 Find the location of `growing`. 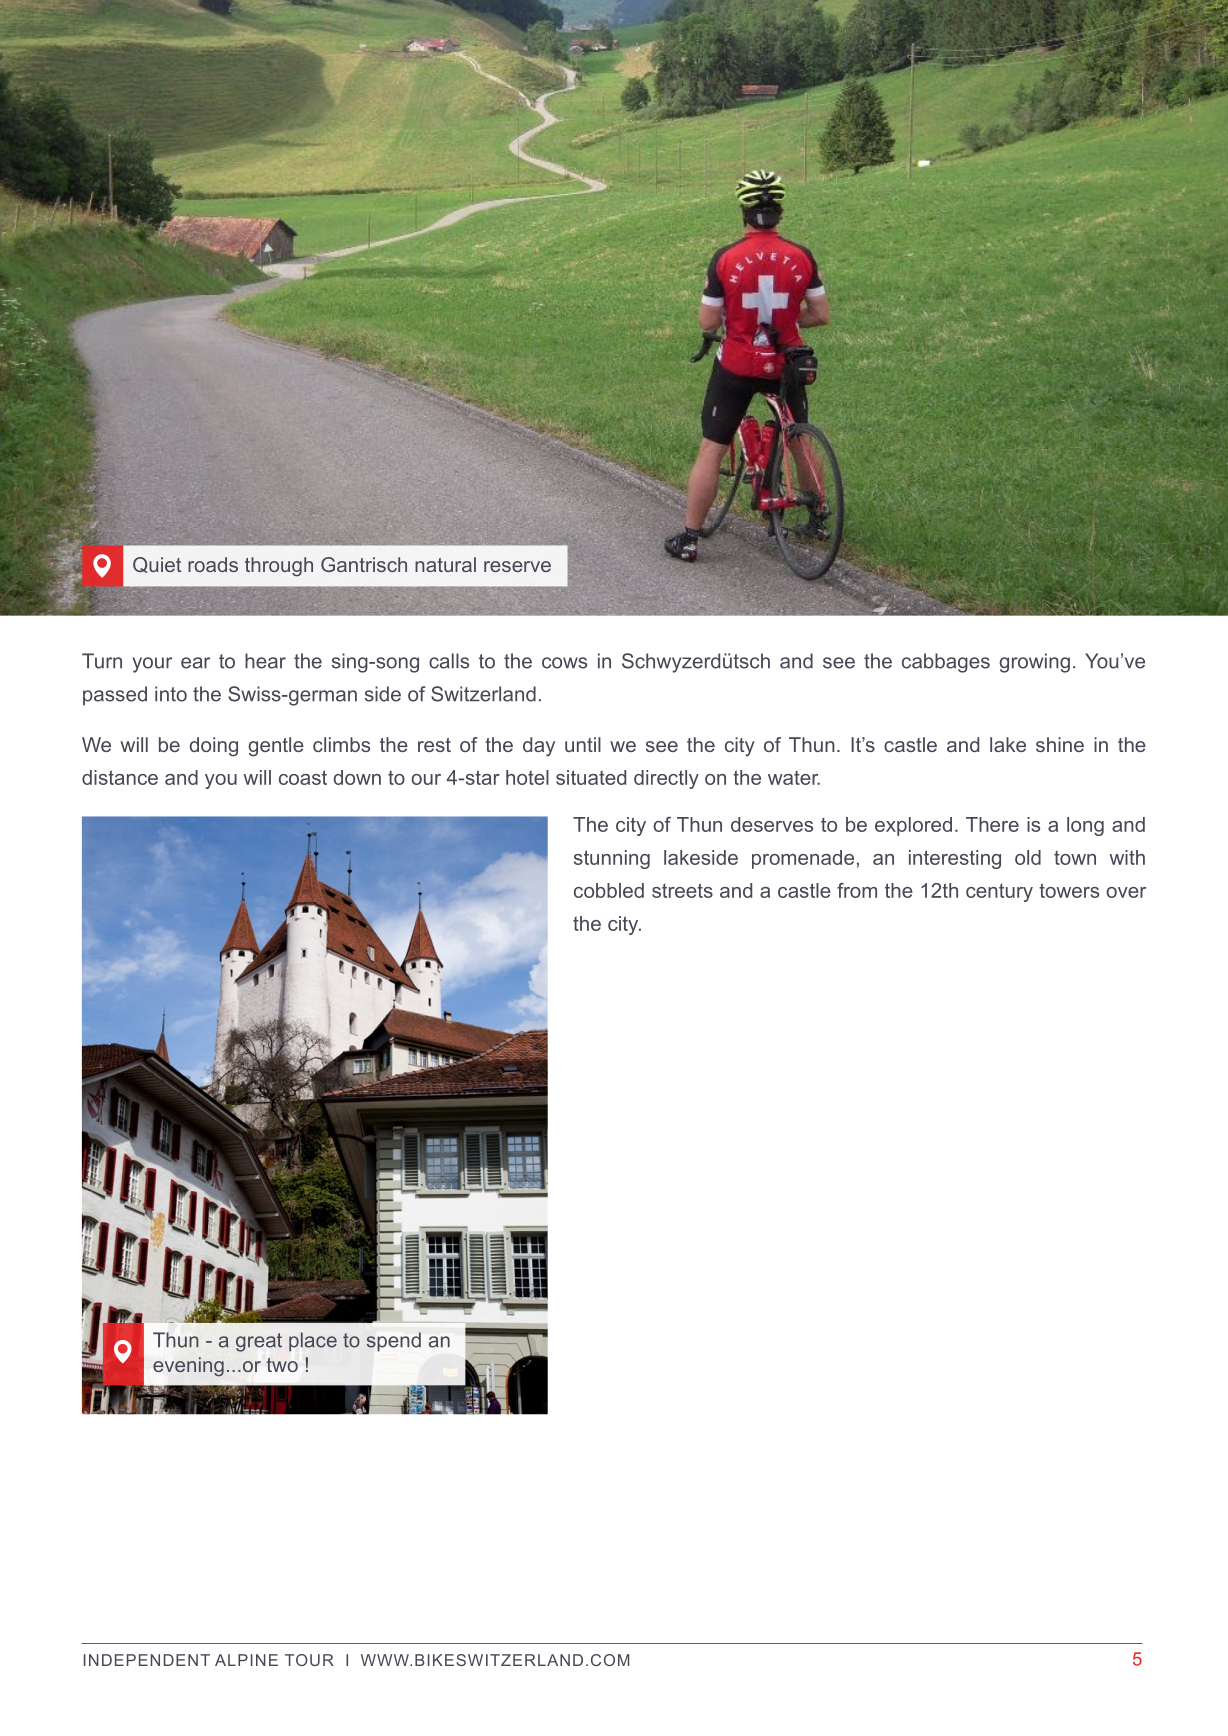

growing is located at coordinates (1034, 663).
